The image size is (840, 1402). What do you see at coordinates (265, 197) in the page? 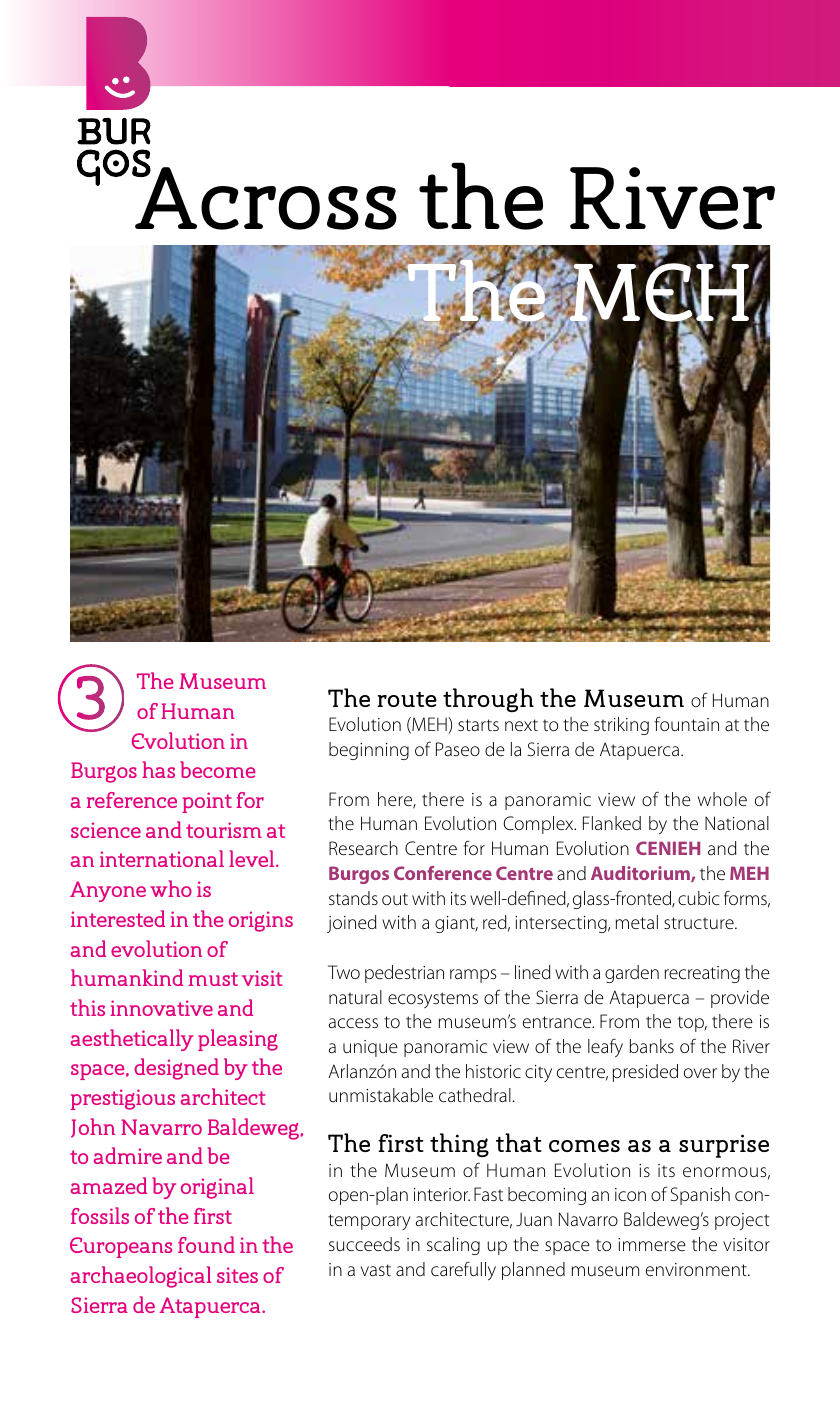
I see `Across` at bounding box center [265, 197].
